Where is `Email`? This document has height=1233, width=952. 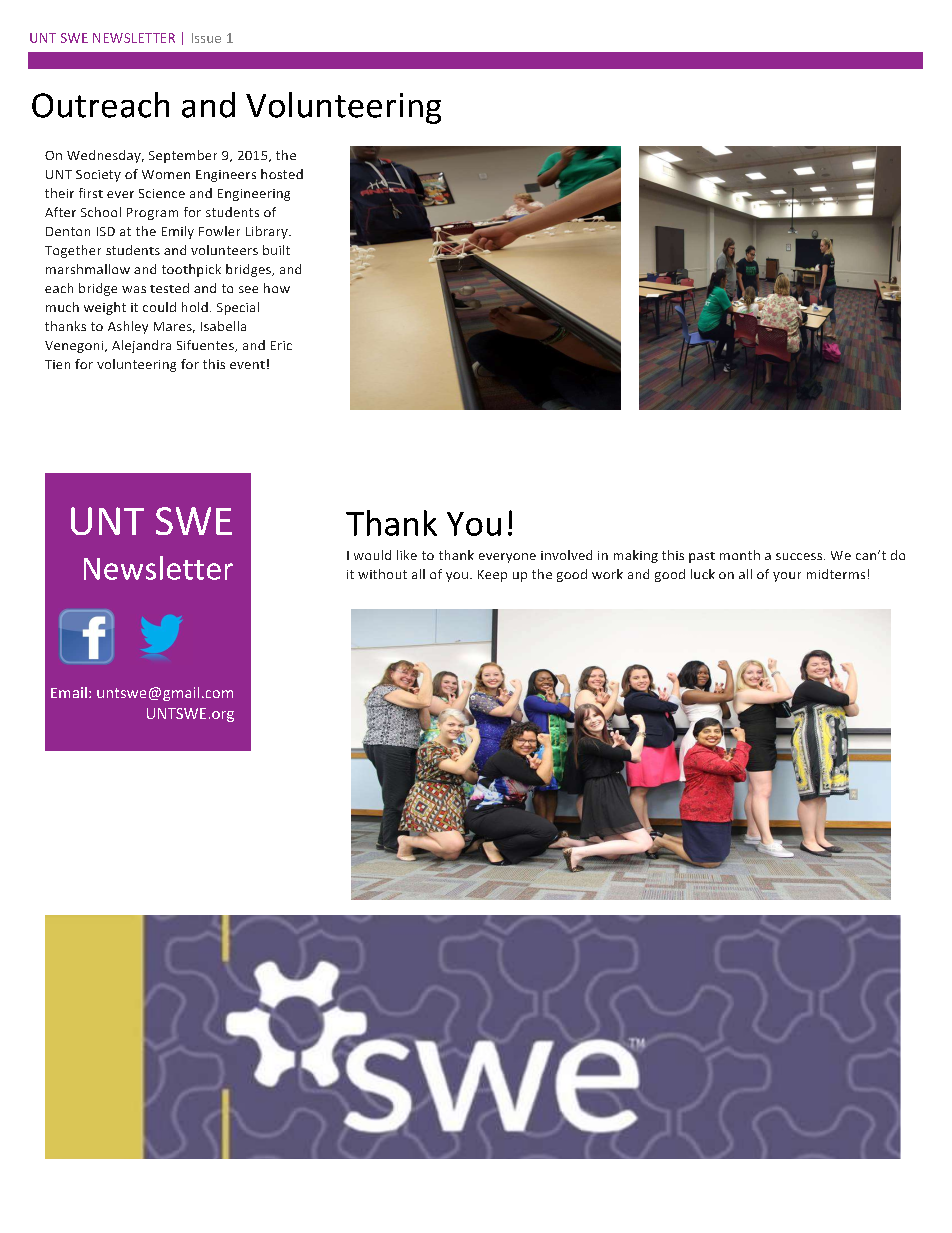 Email is located at coordinates (69, 692).
